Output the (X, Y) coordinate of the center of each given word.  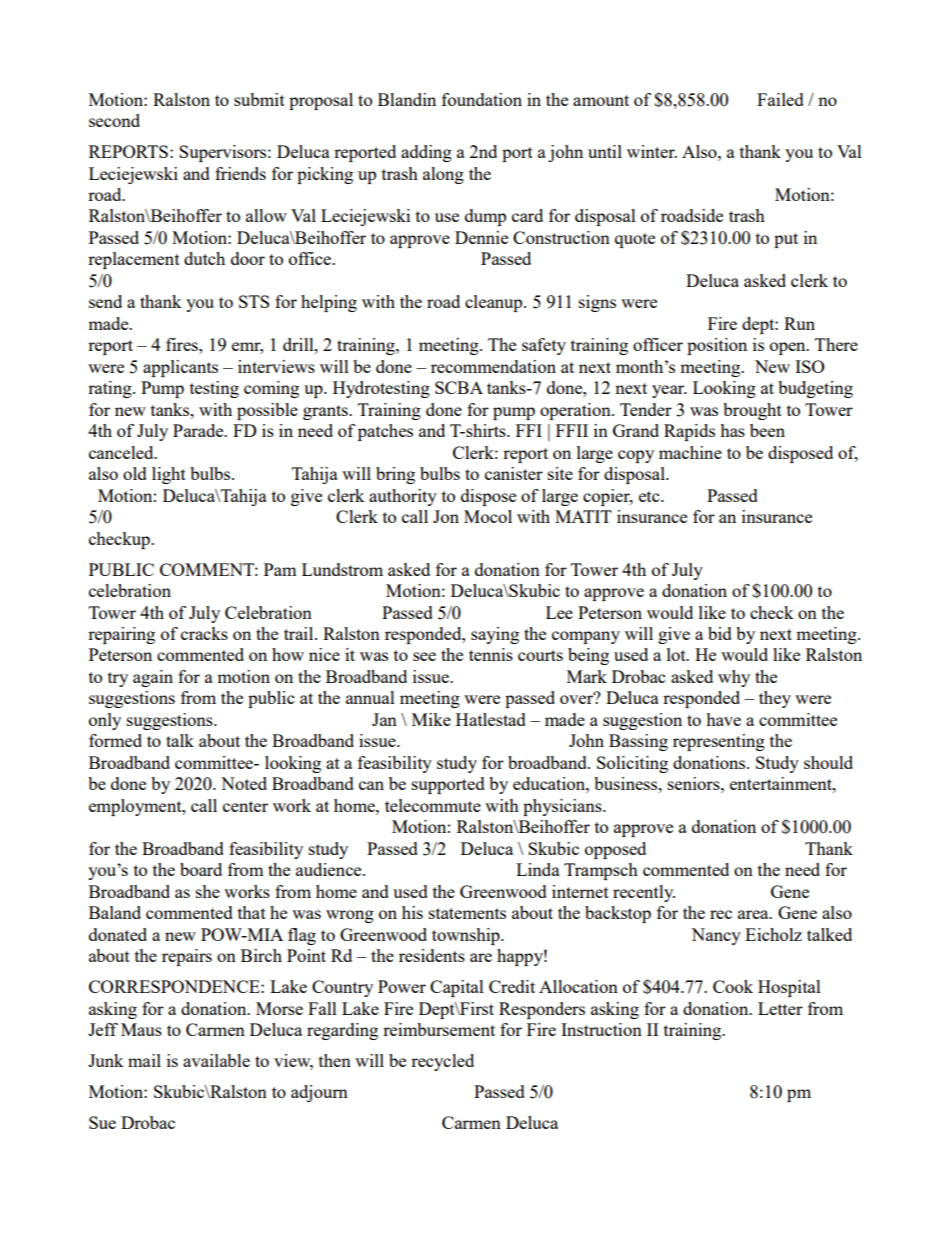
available (216, 1060)
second (114, 120)
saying (495, 635)
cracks (204, 633)
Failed (780, 99)
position (717, 346)
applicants (180, 368)
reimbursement (439, 1029)
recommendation (493, 366)
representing (719, 742)
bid (720, 633)
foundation (482, 99)
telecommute (433, 805)
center (245, 806)
